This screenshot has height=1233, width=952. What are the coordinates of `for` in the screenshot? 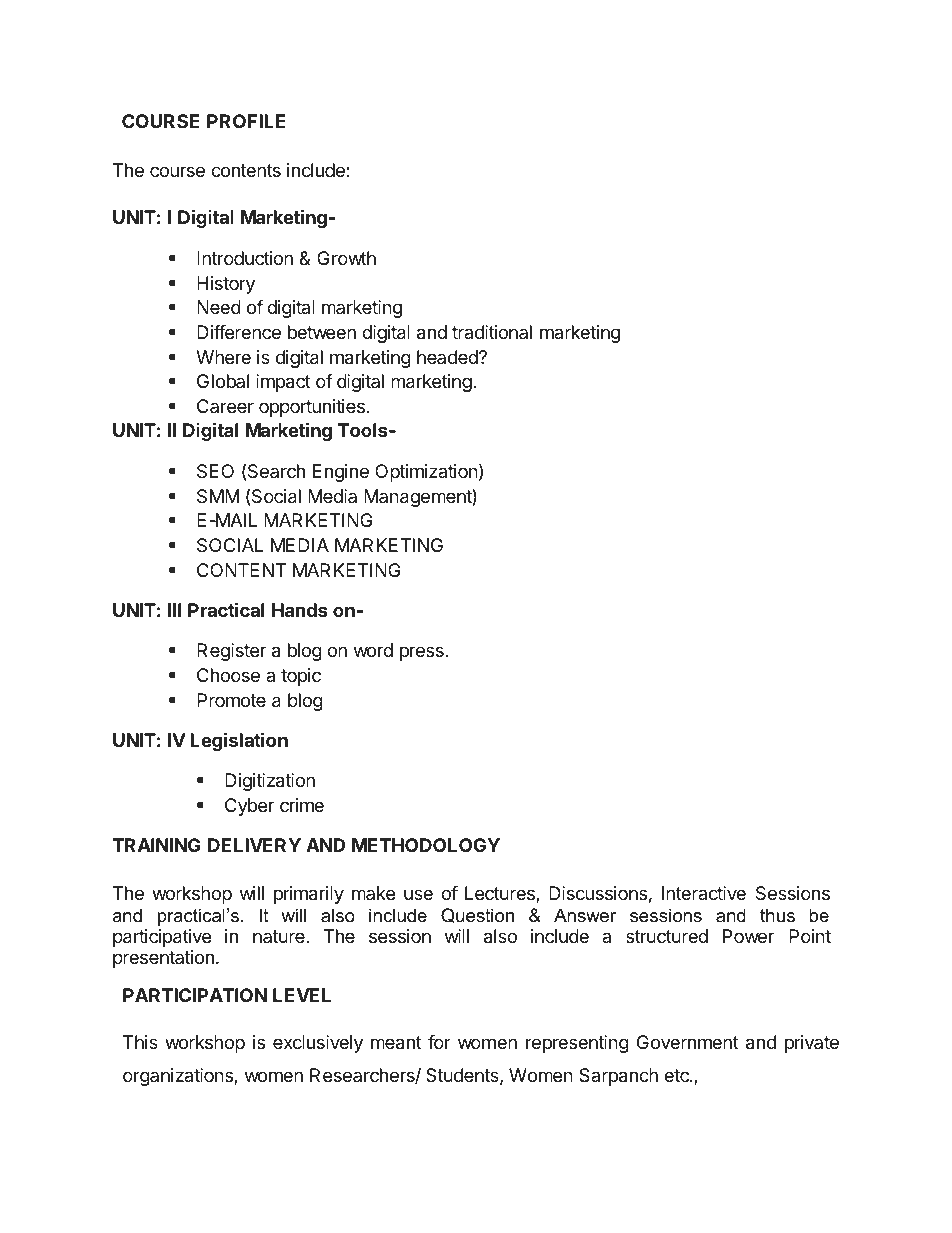 It's located at (439, 1042).
